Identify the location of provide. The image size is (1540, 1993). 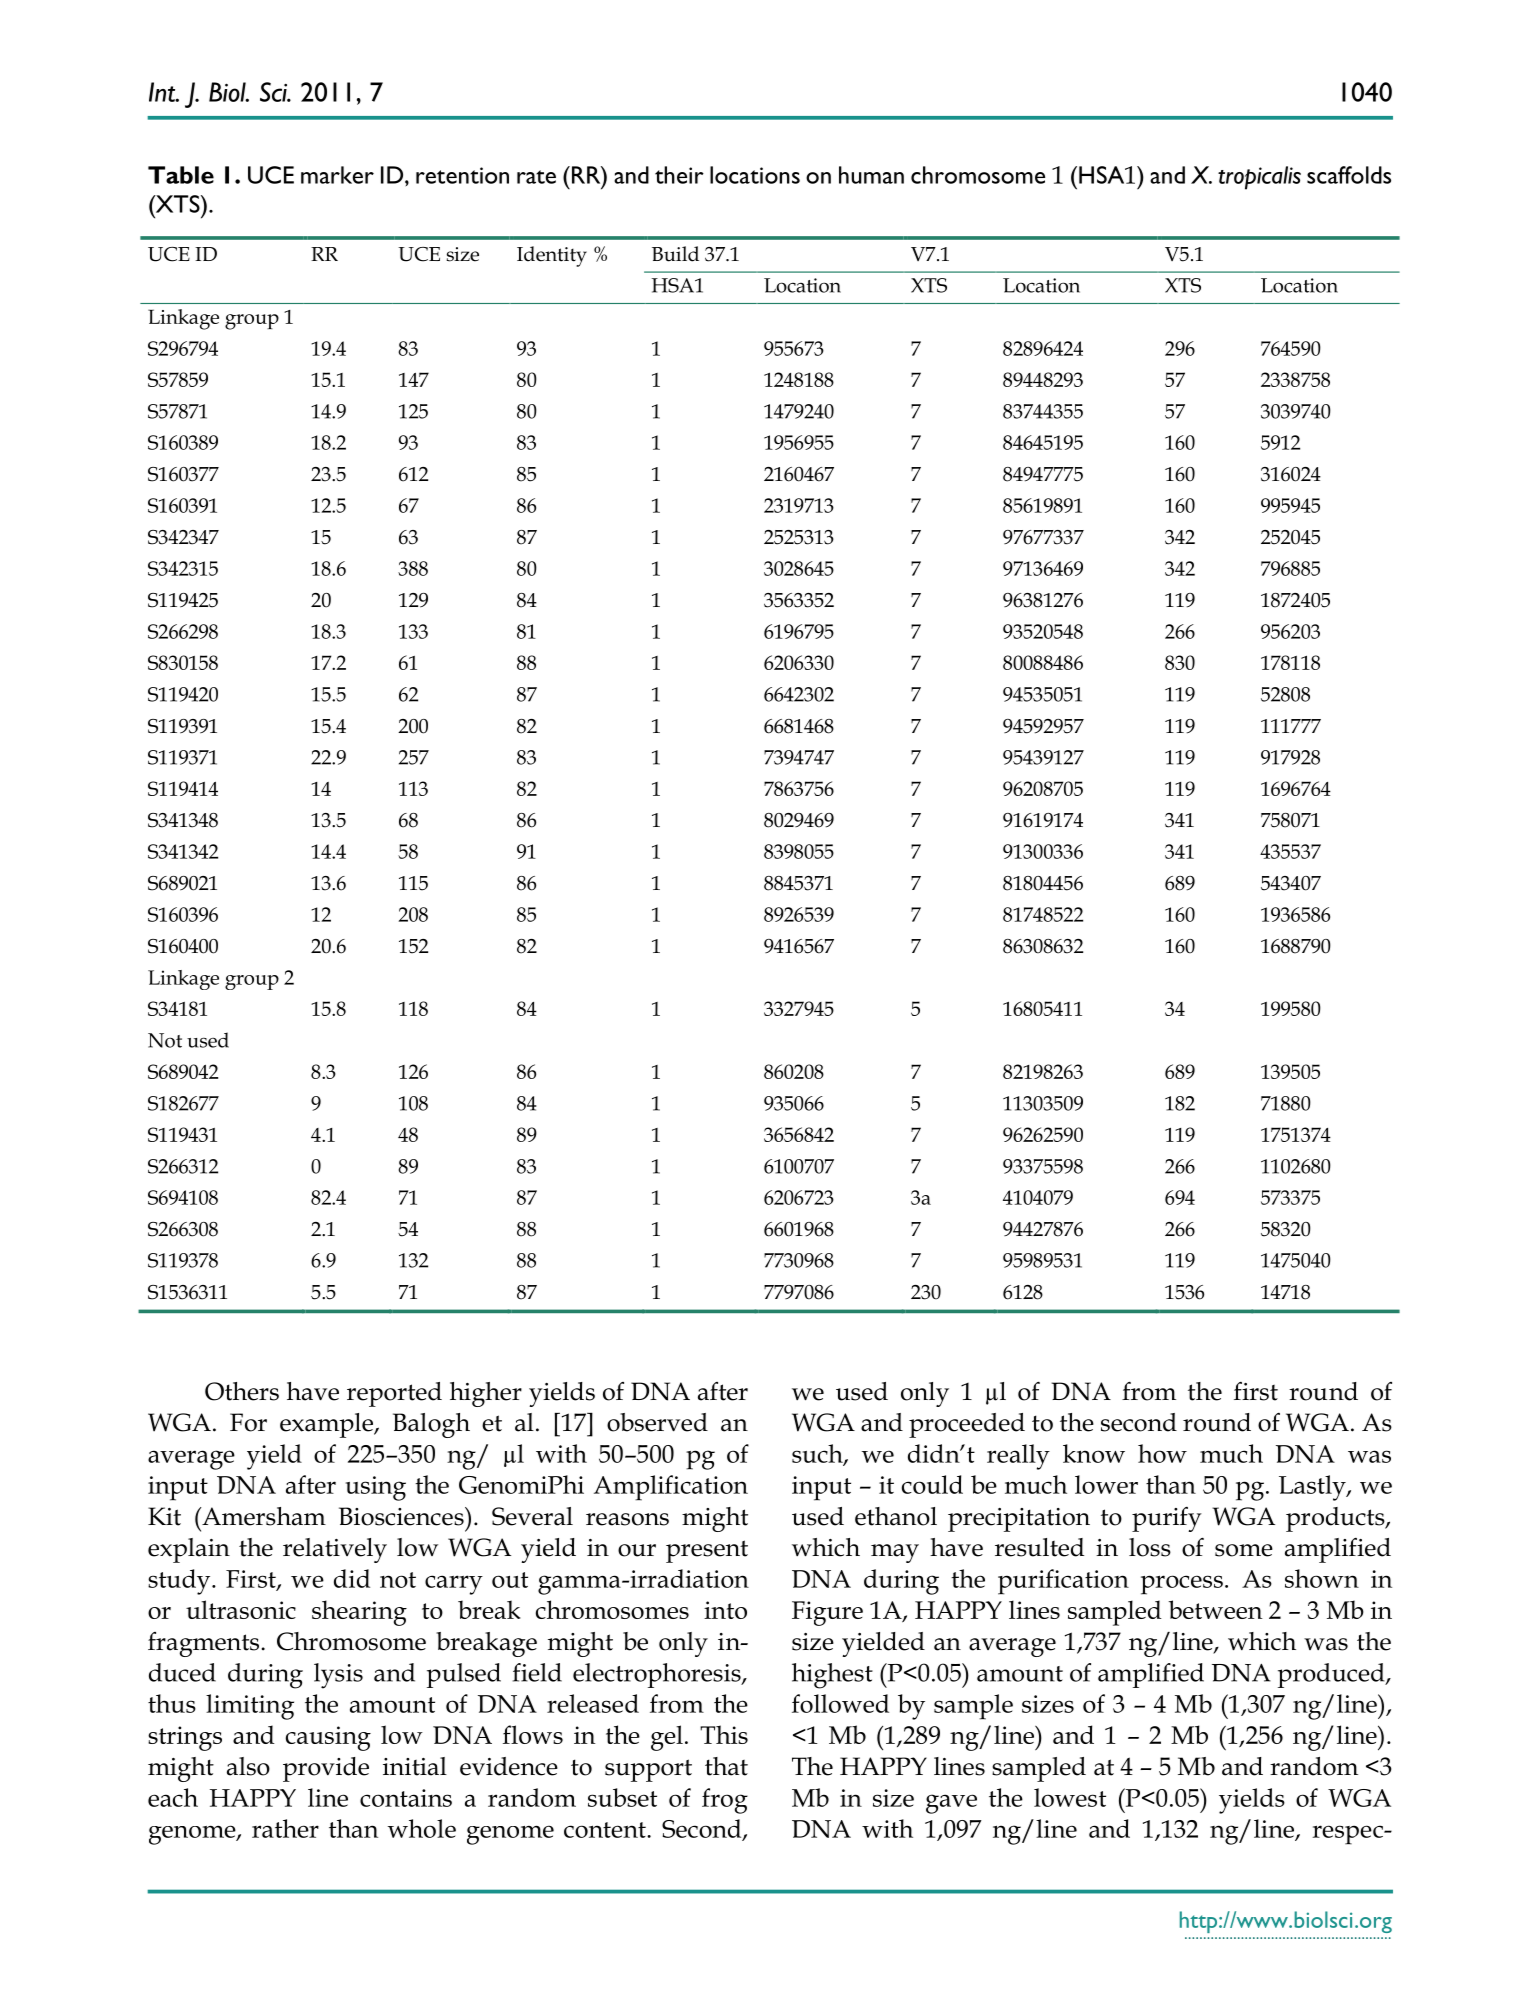
(326, 1769).
